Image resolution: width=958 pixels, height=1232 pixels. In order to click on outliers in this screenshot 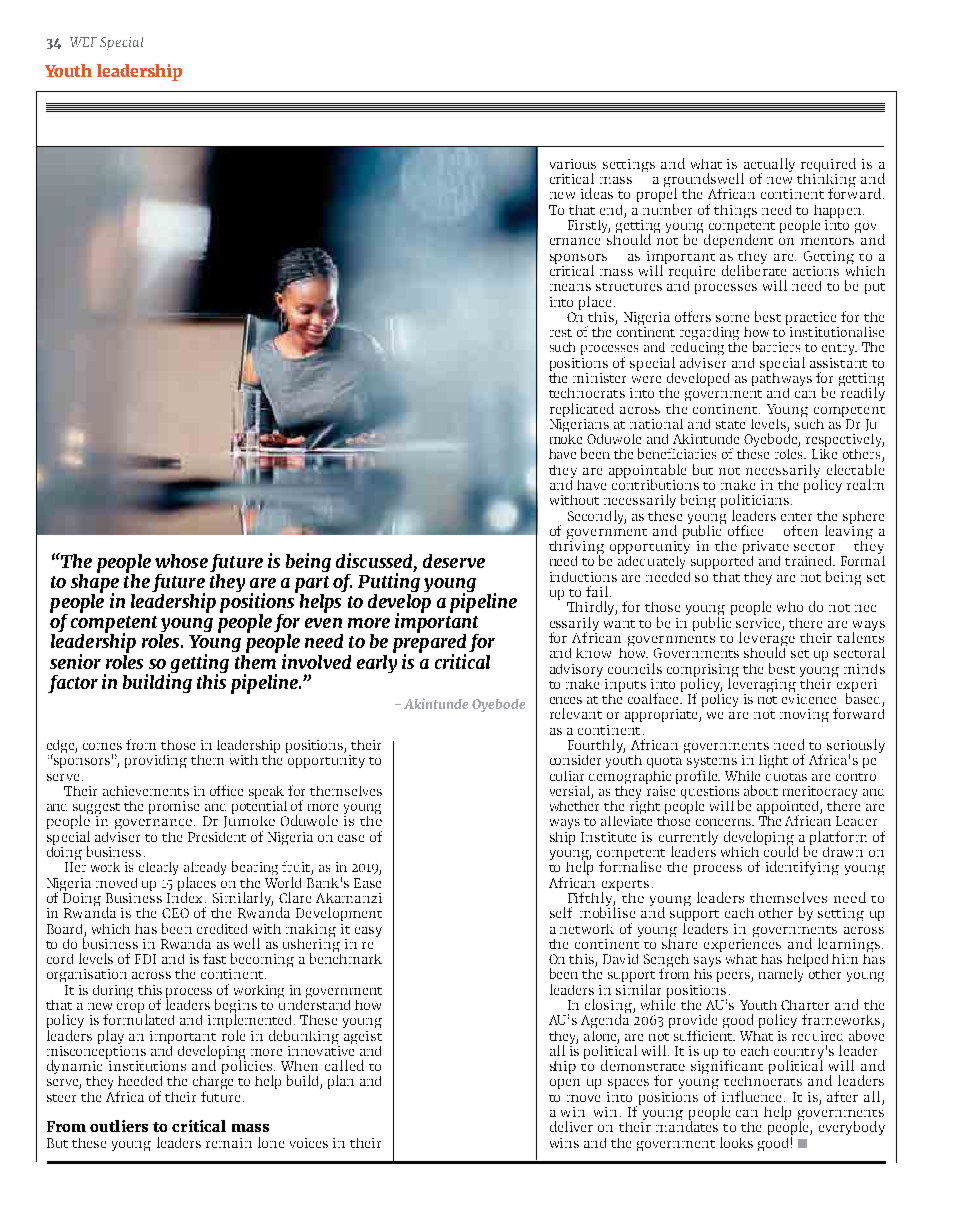, I will do `click(119, 1126)`.
